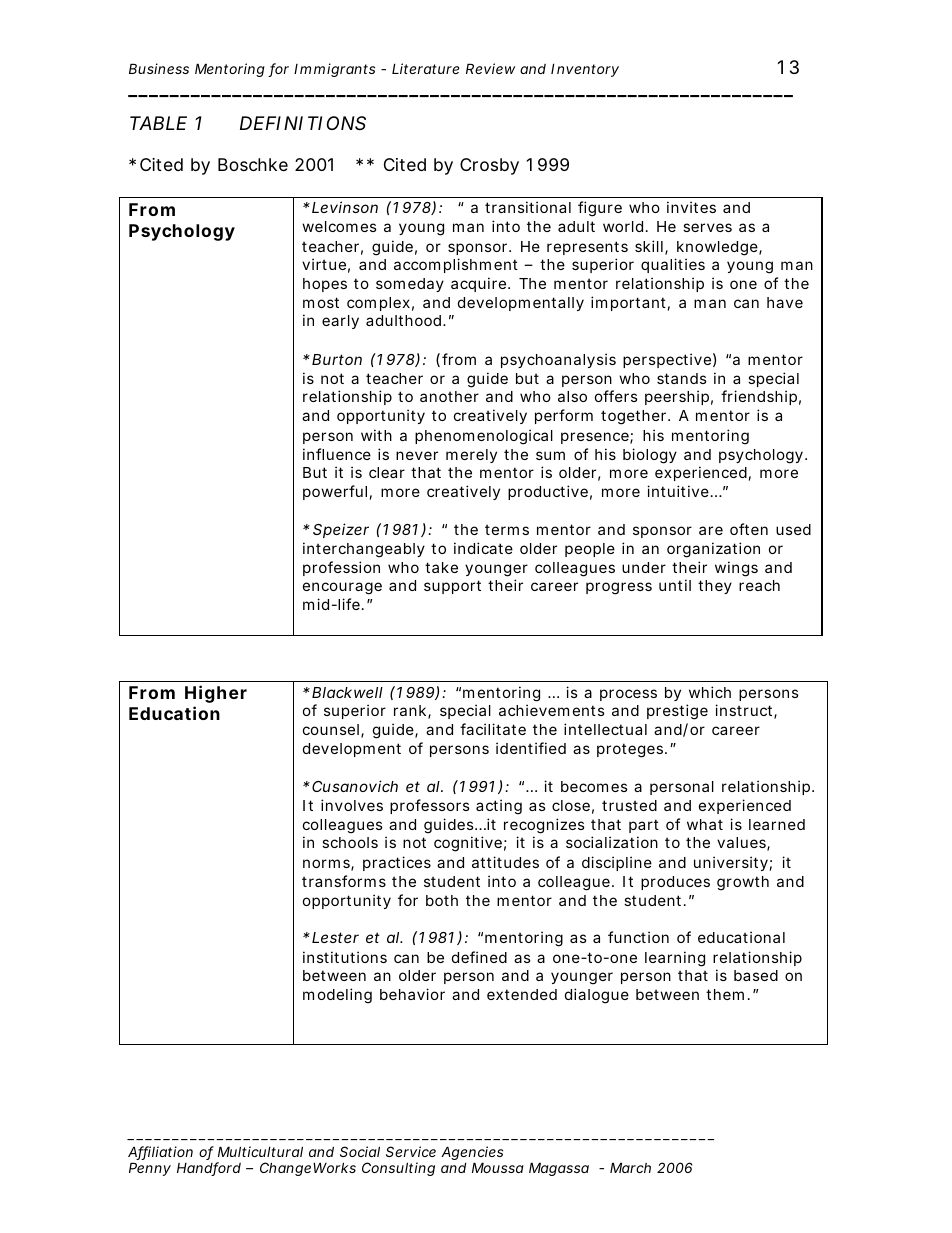 The width and height of the page is (952, 1233). What do you see at coordinates (673, 265) in the page?
I see `qualities` at bounding box center [673, 265].
